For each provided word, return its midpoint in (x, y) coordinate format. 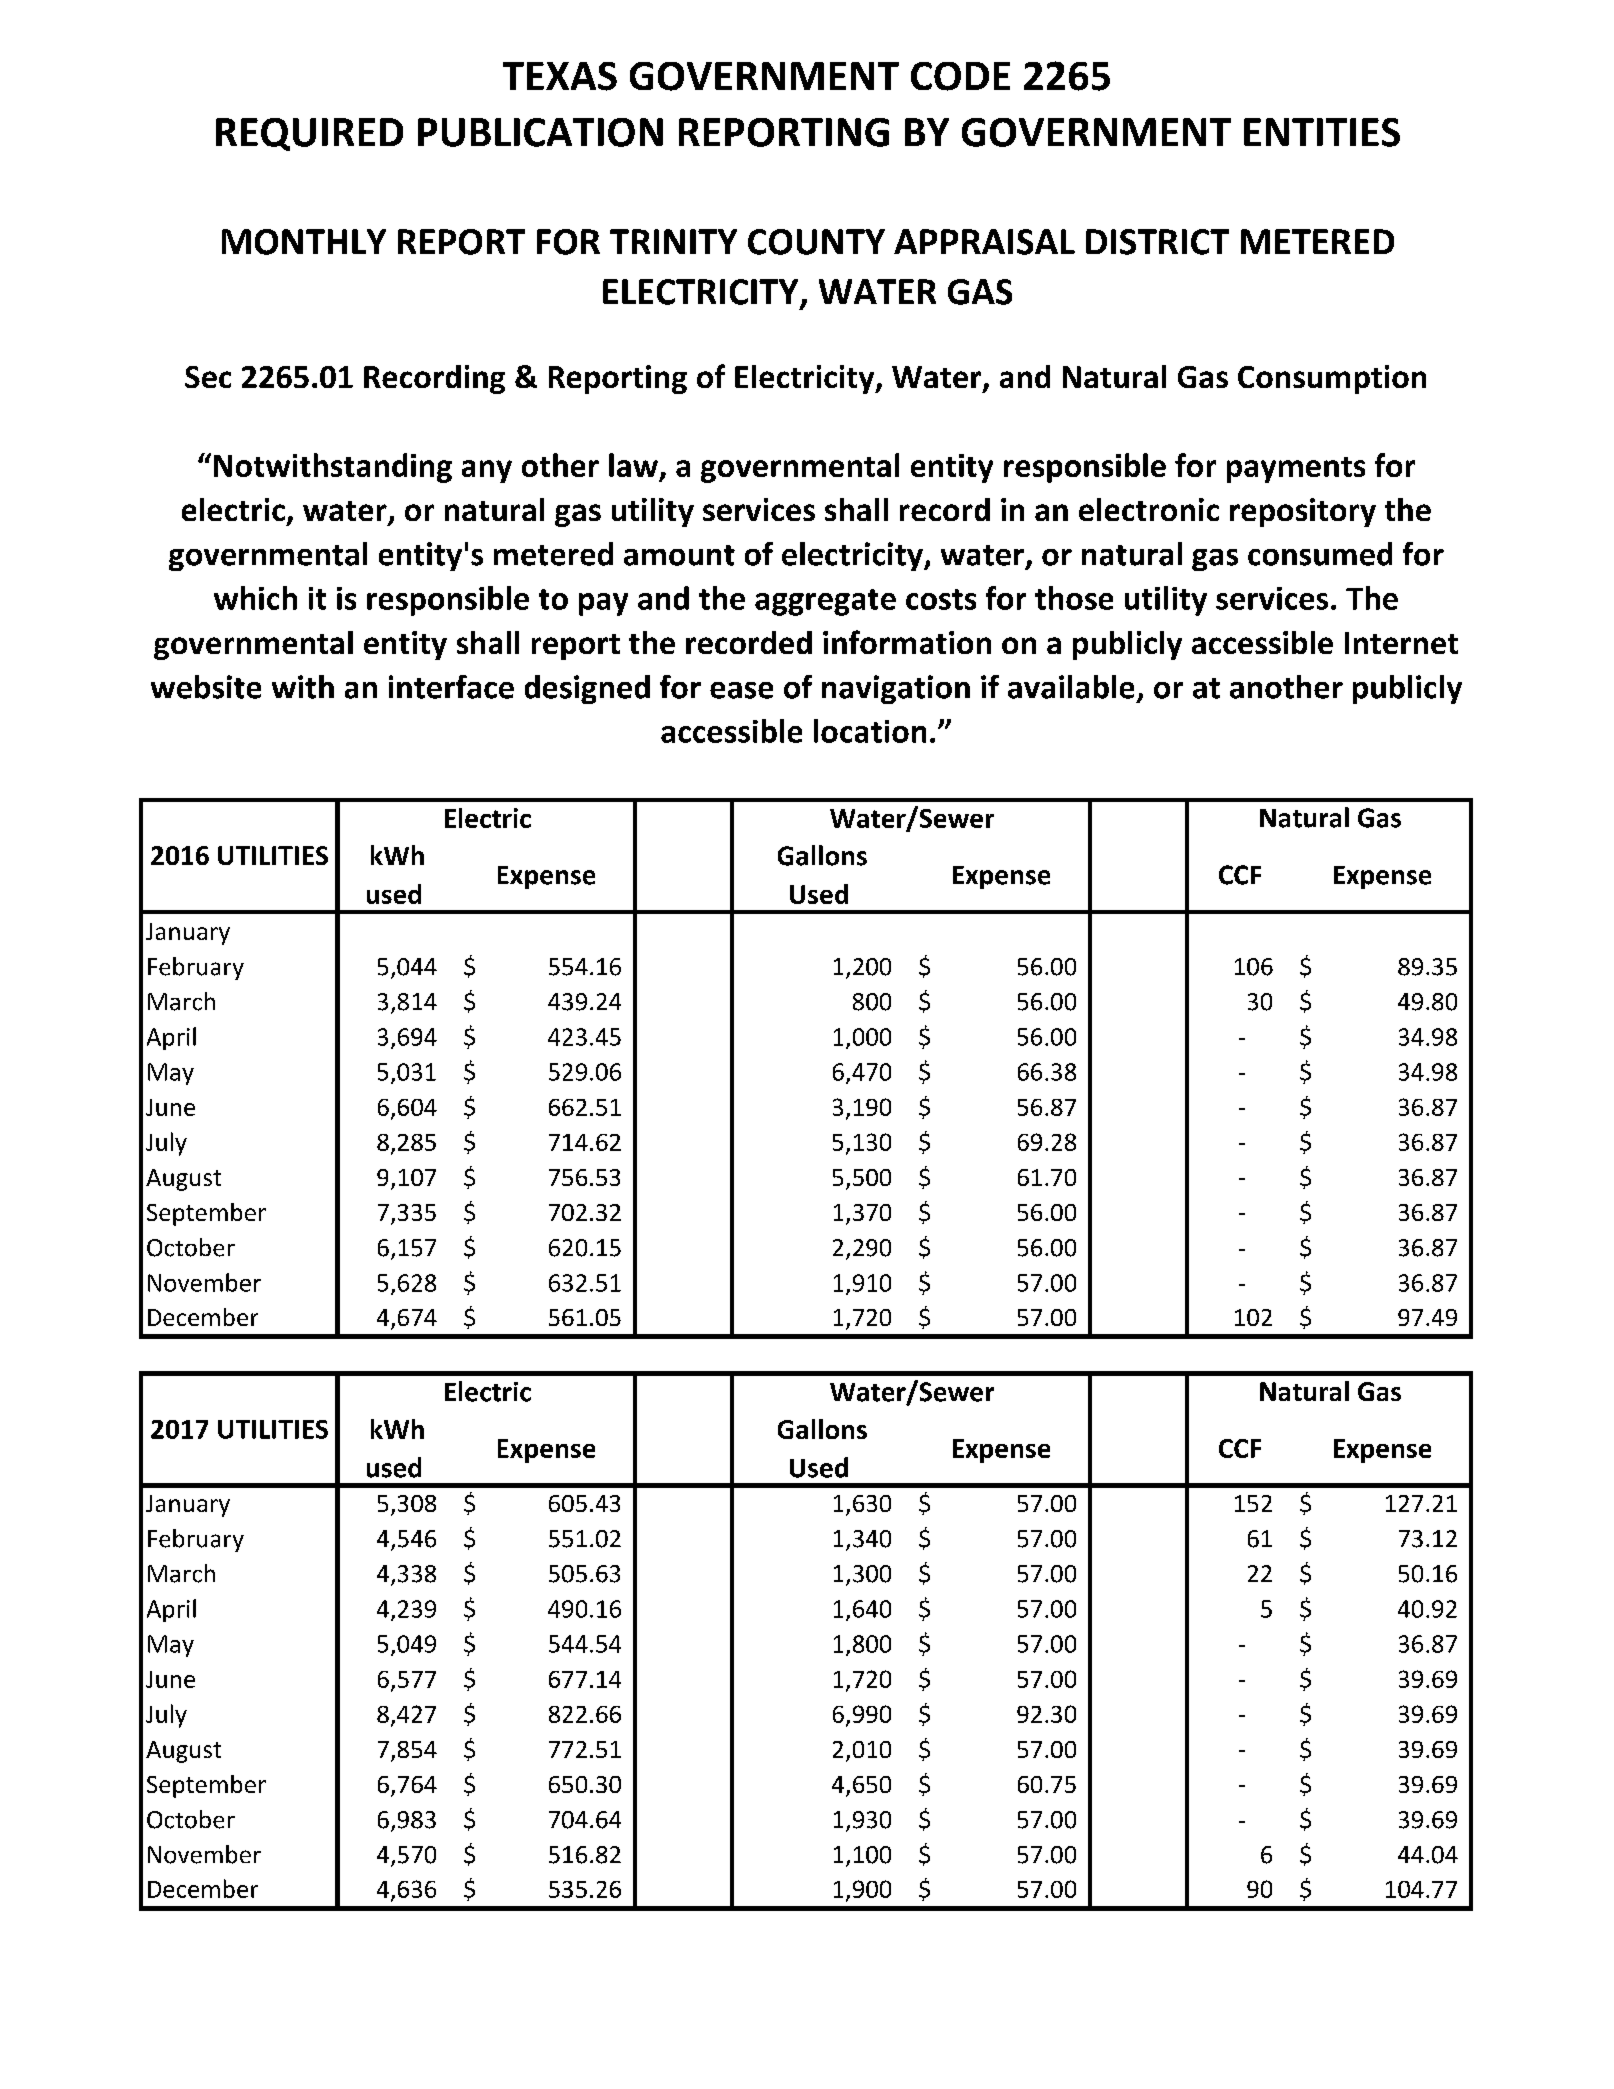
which (255, 598)
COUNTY (816, 242)
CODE (960, 76)
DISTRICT (1157, 242)
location (870, 731)
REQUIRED (309, 134)
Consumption (1332, 379)
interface (451, 687)
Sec (208, 377)
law (633, 465)
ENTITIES (1322, 132)
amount (679, 555)
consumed (1320, 554)
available (1071, 687)
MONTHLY (304, 242)
